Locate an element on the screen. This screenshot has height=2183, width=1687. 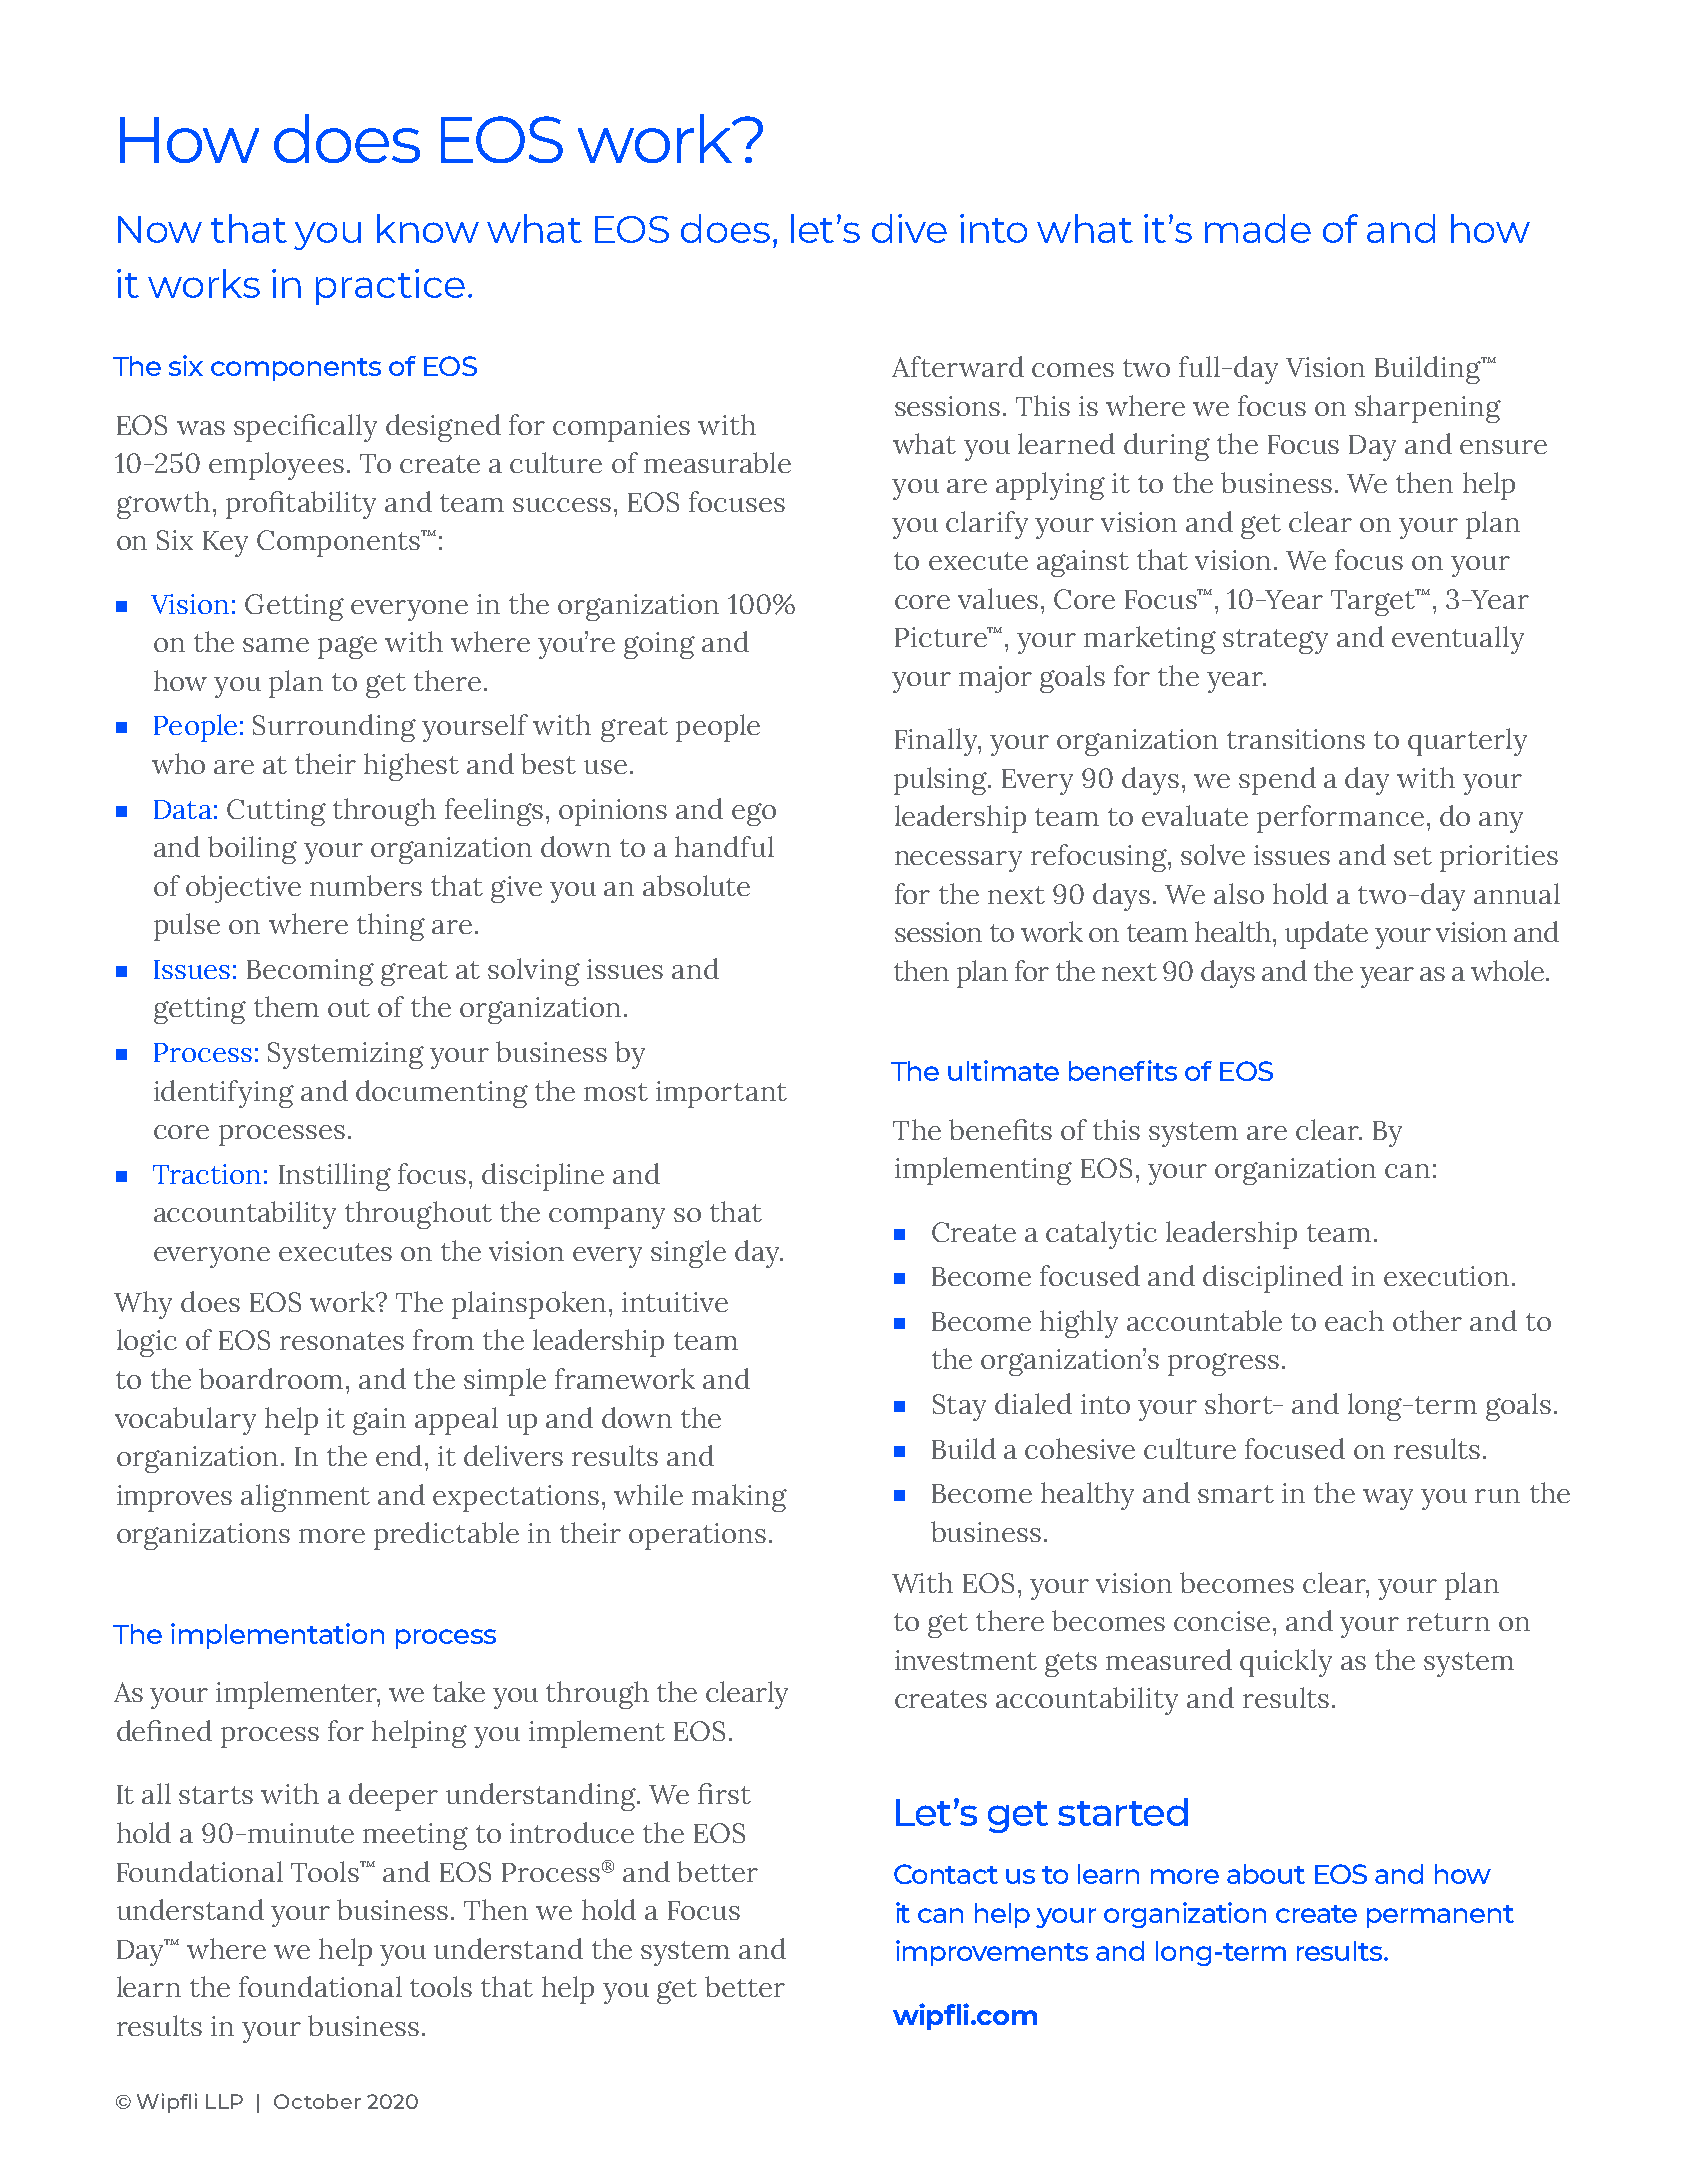
set is located at coordinates (1413, 856).
